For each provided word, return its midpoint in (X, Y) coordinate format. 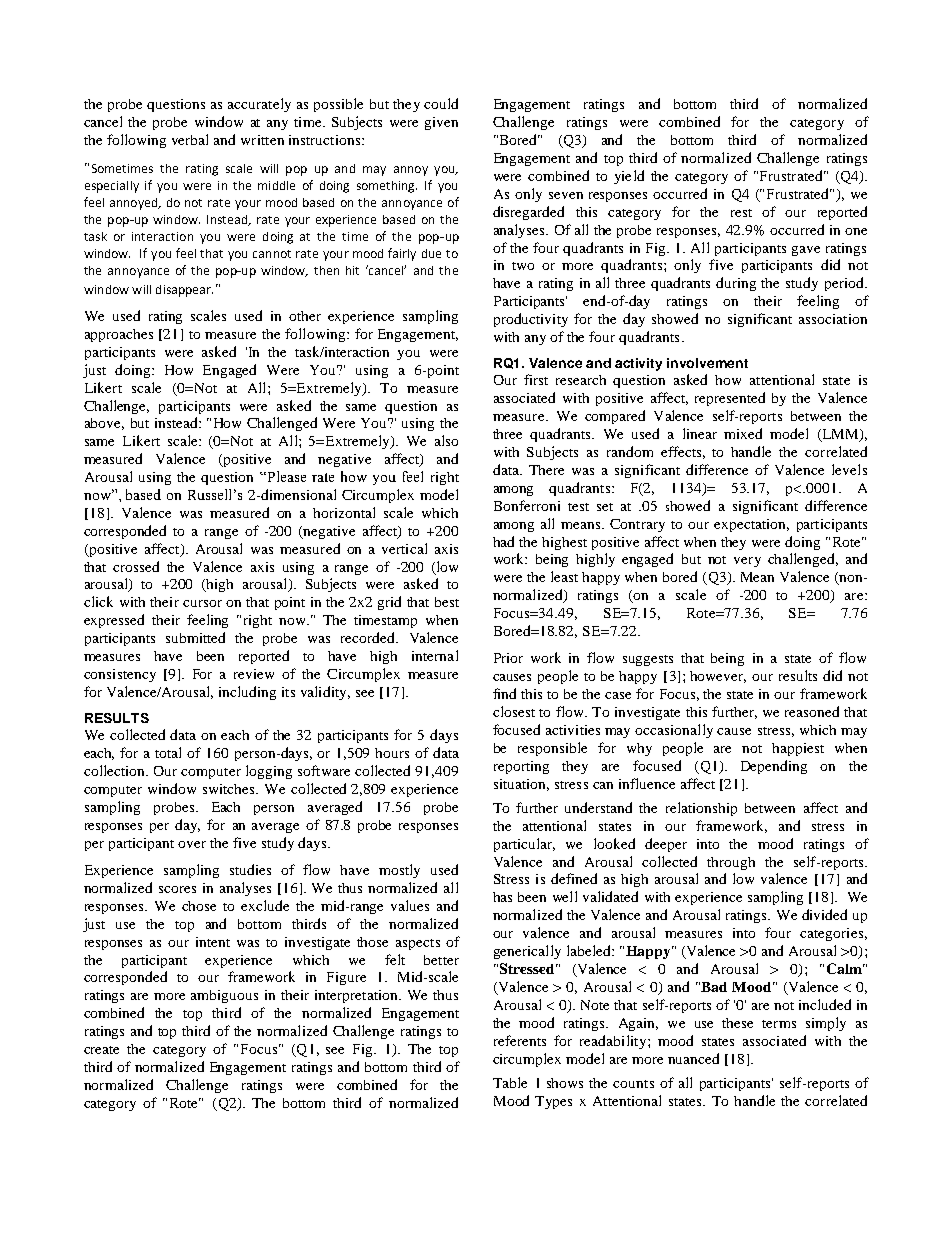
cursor (202, 603)
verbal (190, 139)
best (447, 602)
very (747, 562)
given (441, 123)
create (101, 1050)
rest (741, 213)
